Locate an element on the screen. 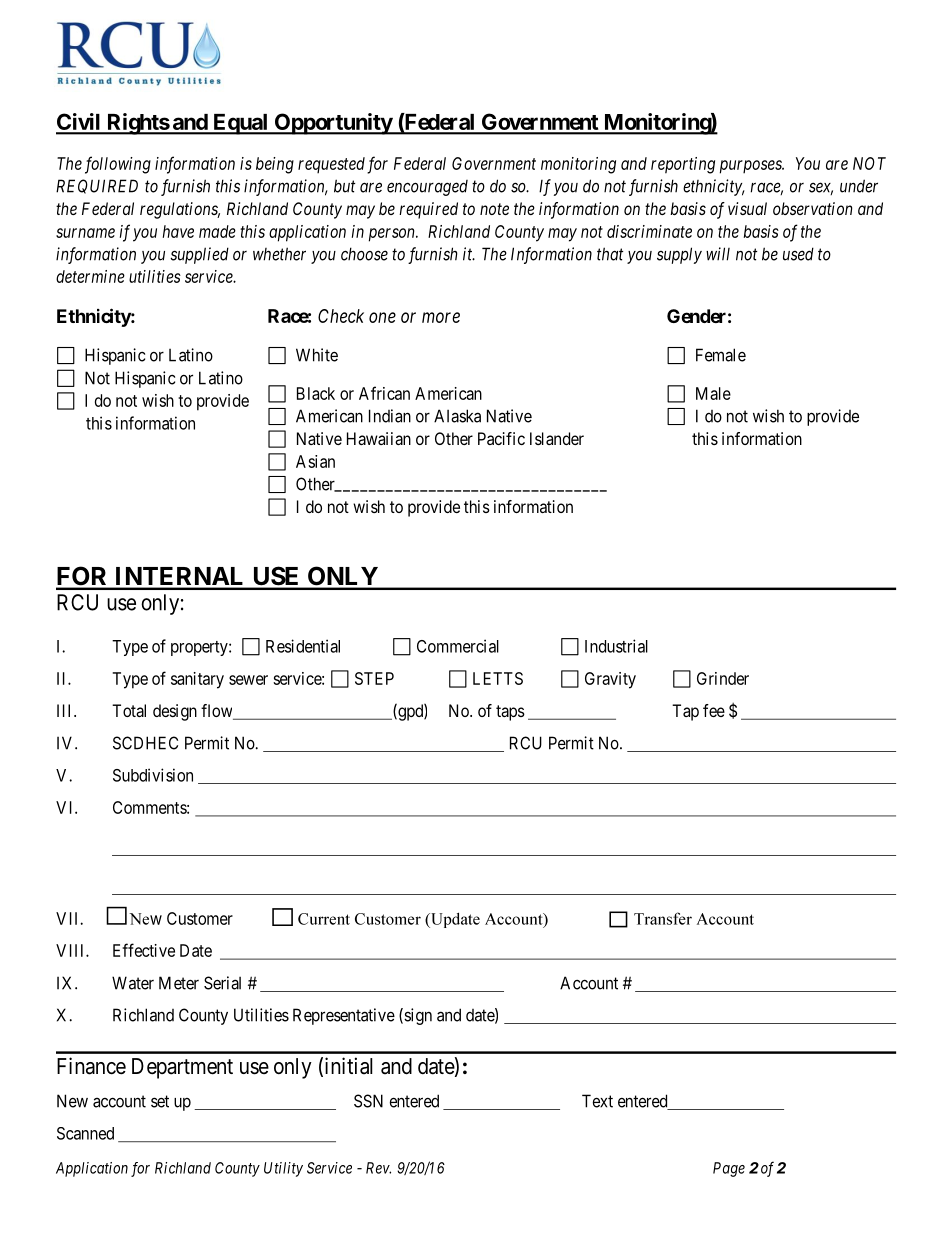  Black is located at coordinates (316, 393).
